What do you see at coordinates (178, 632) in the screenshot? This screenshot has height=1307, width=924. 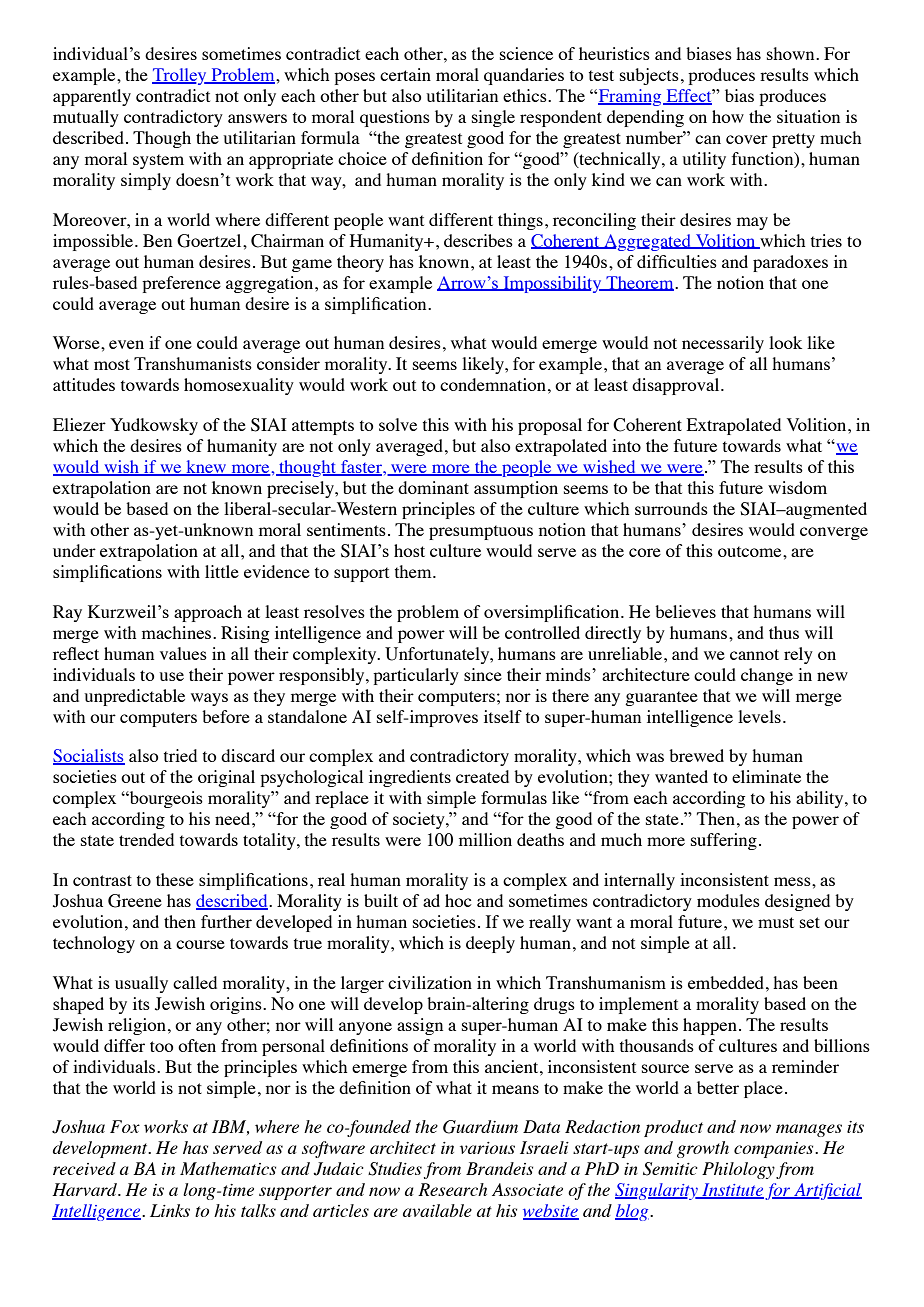 I see `machines` at bounding box center [178, 632].
